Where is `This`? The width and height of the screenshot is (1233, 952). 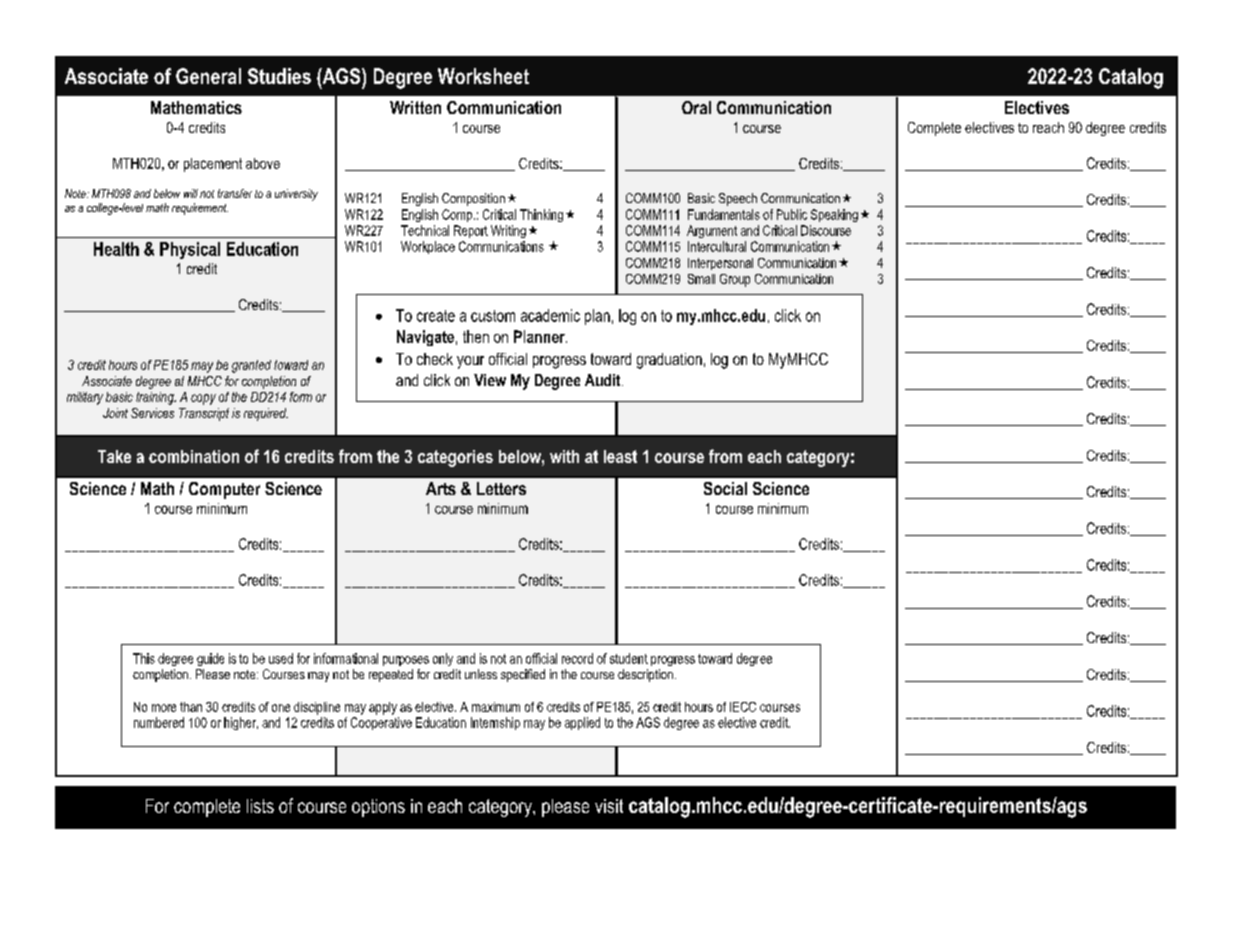 This is located at coordinates (144, 658).
